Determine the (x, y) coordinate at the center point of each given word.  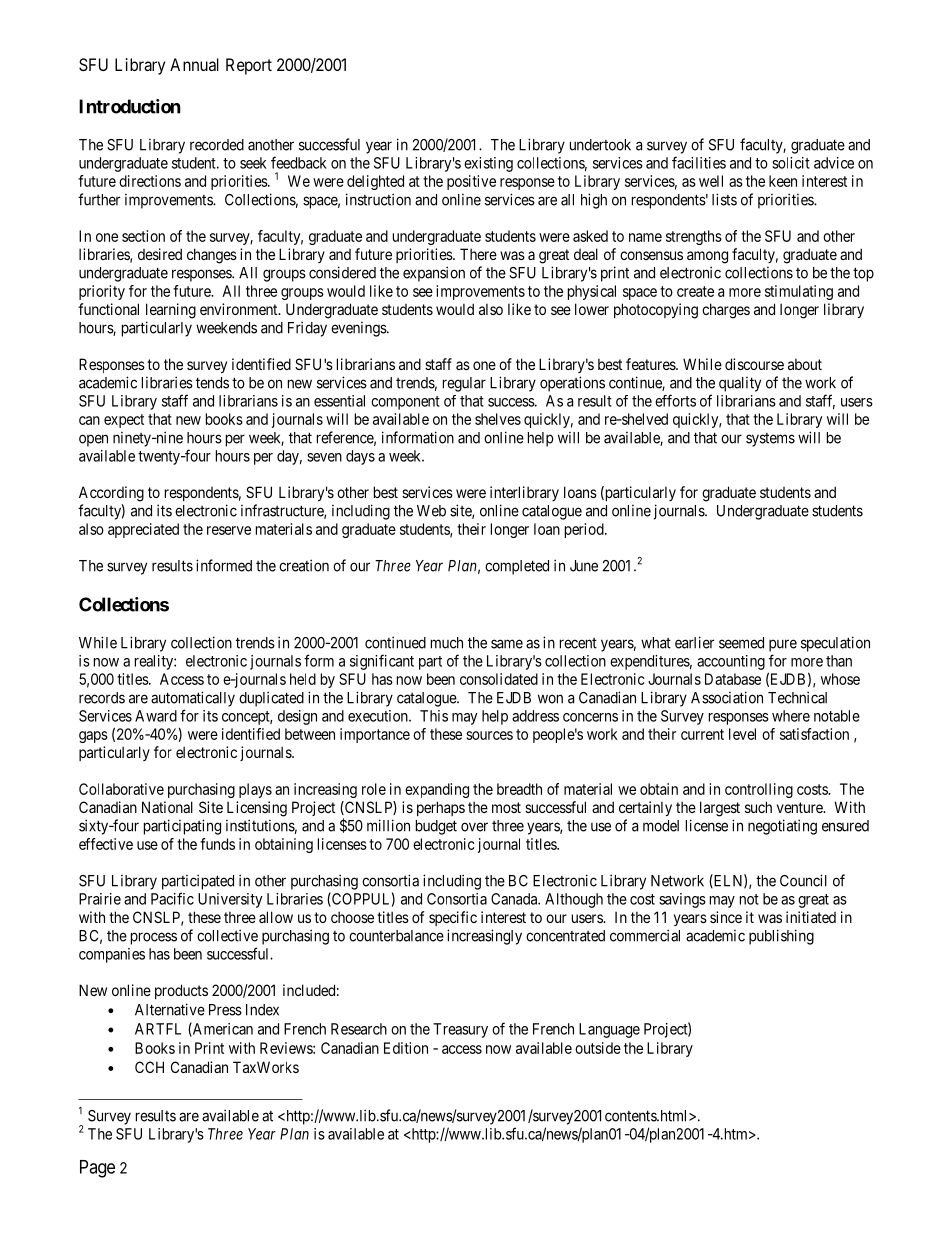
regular (464, 384)
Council (803, 880)
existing (488, 164)
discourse (754, 364)
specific (453, 918)
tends (212, 383)
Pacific (172, 898)
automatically (193, 699)
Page (97, 1169)
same (507, 644)
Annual (194, 64)
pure (783, 645)
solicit (791, 163)
